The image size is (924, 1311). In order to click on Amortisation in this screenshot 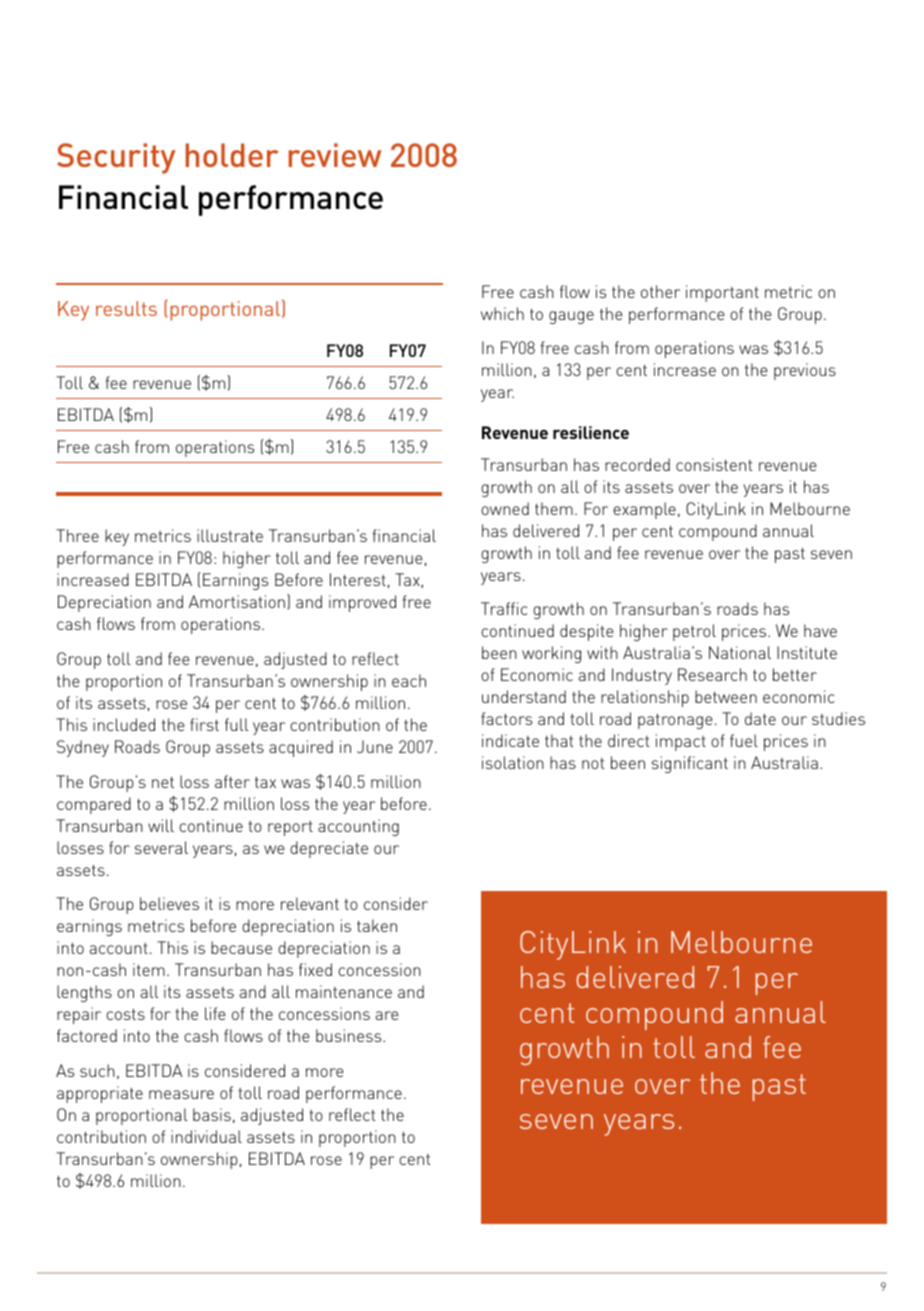, I will do `click(237, 601)`.
